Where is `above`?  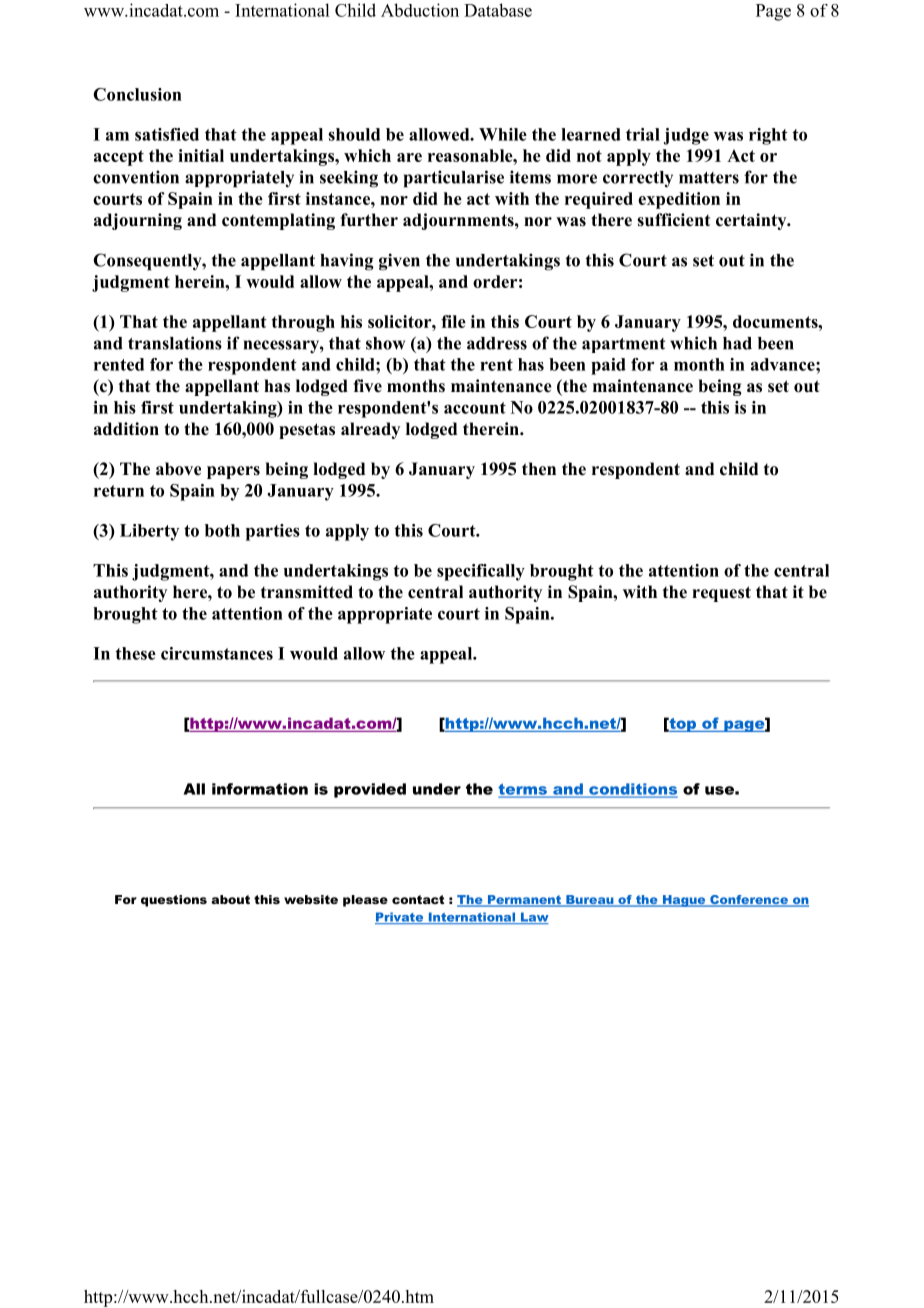 above is located at coordinates (178, 469).
